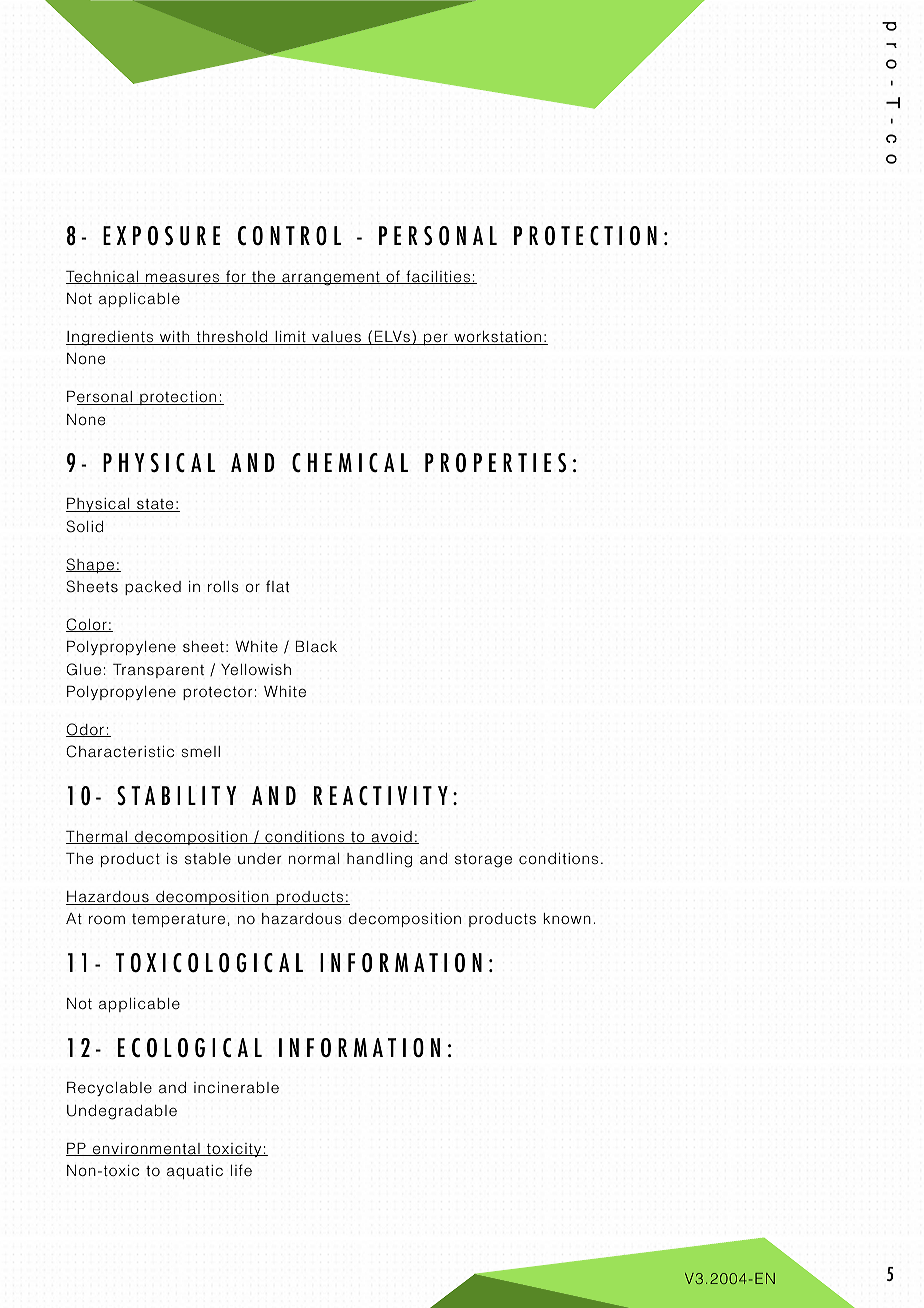 This screenshot has width=924, height=1308. I want to click on environmental, so click(146, 1149).
